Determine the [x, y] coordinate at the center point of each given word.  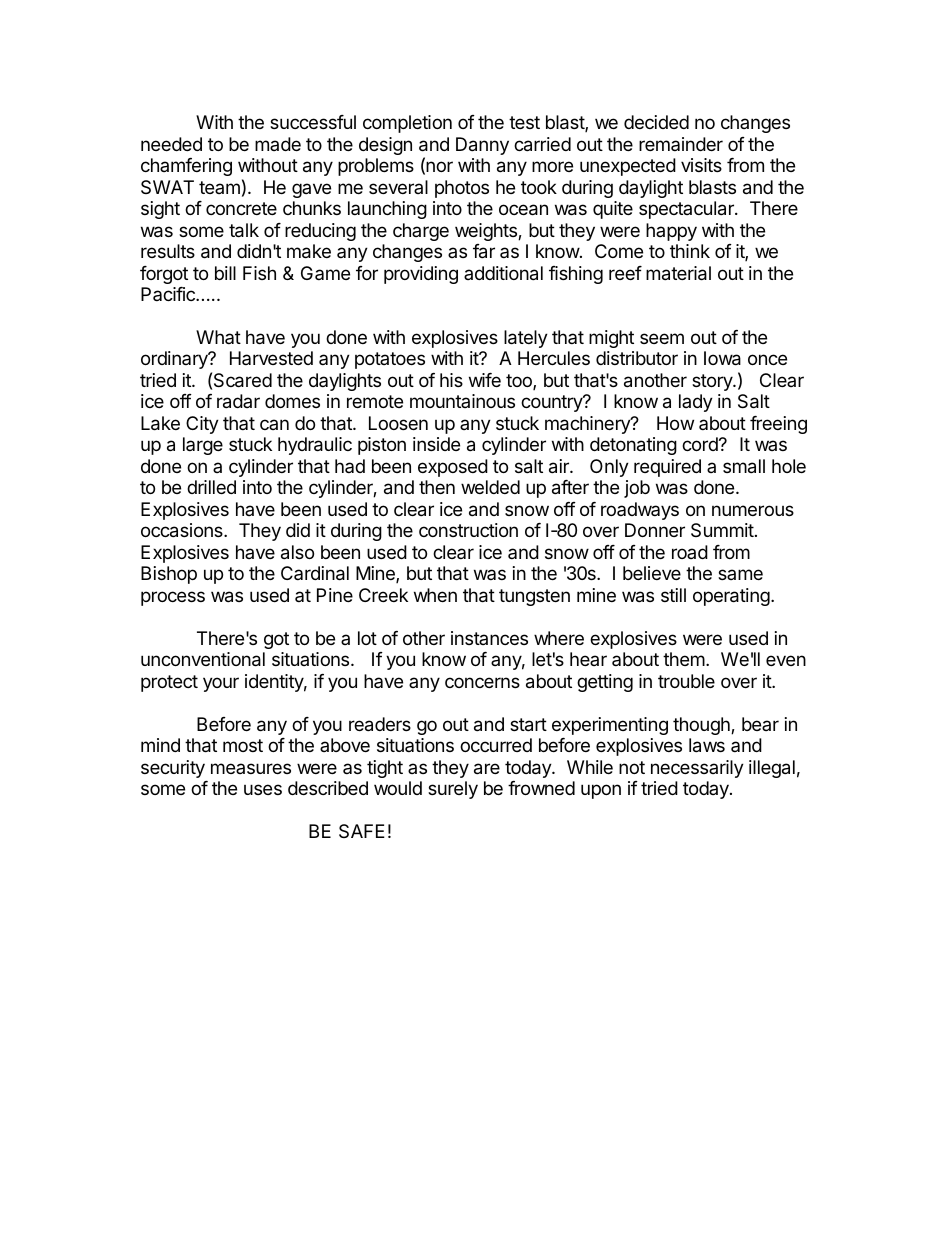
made [278, 144]
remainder [681, 144]
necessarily [697, 769]
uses [263, 789]
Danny [482, 146]
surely [453, 790]
